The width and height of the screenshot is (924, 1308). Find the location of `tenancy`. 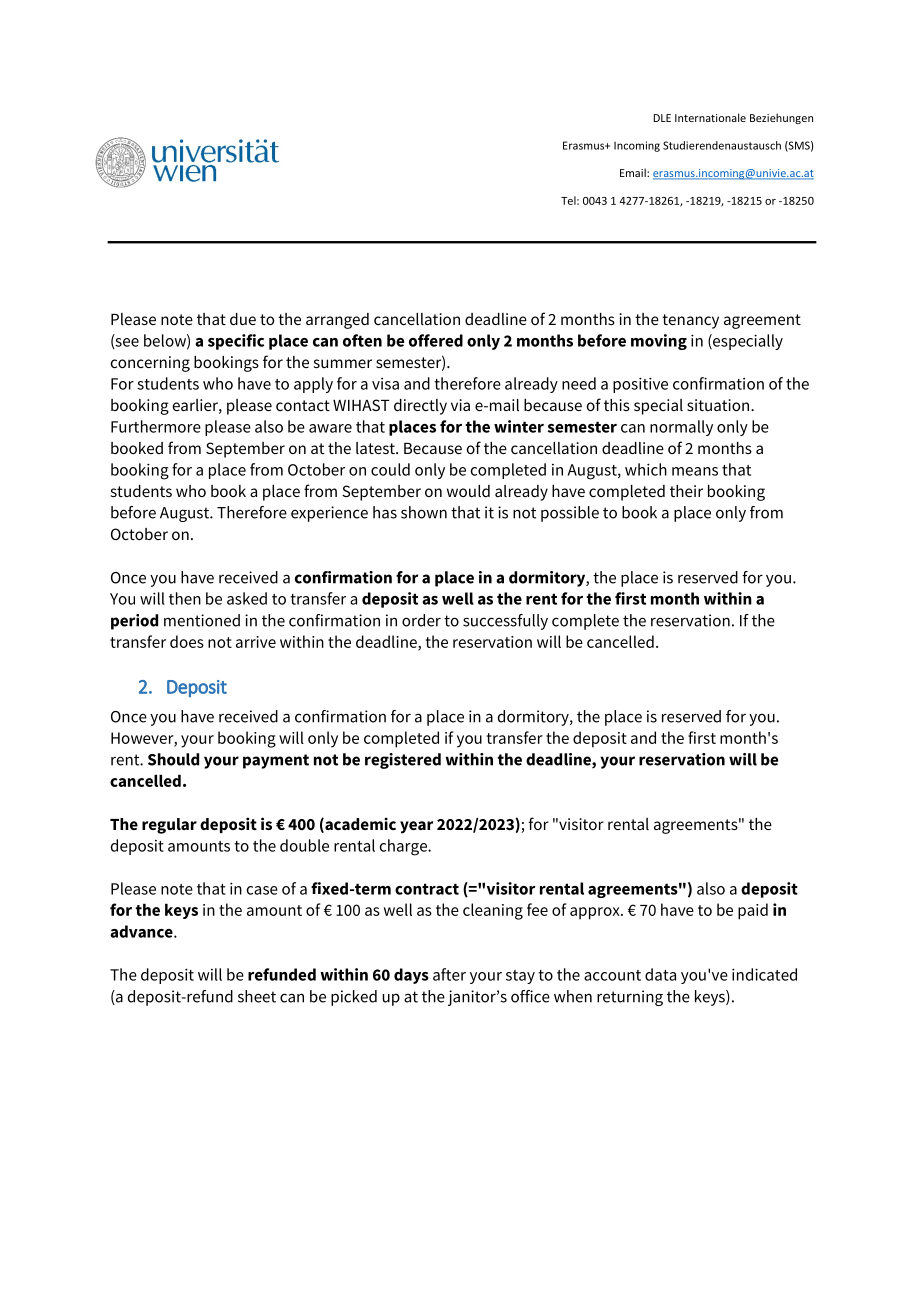

tenancy is located at coordinates (690, 321).
